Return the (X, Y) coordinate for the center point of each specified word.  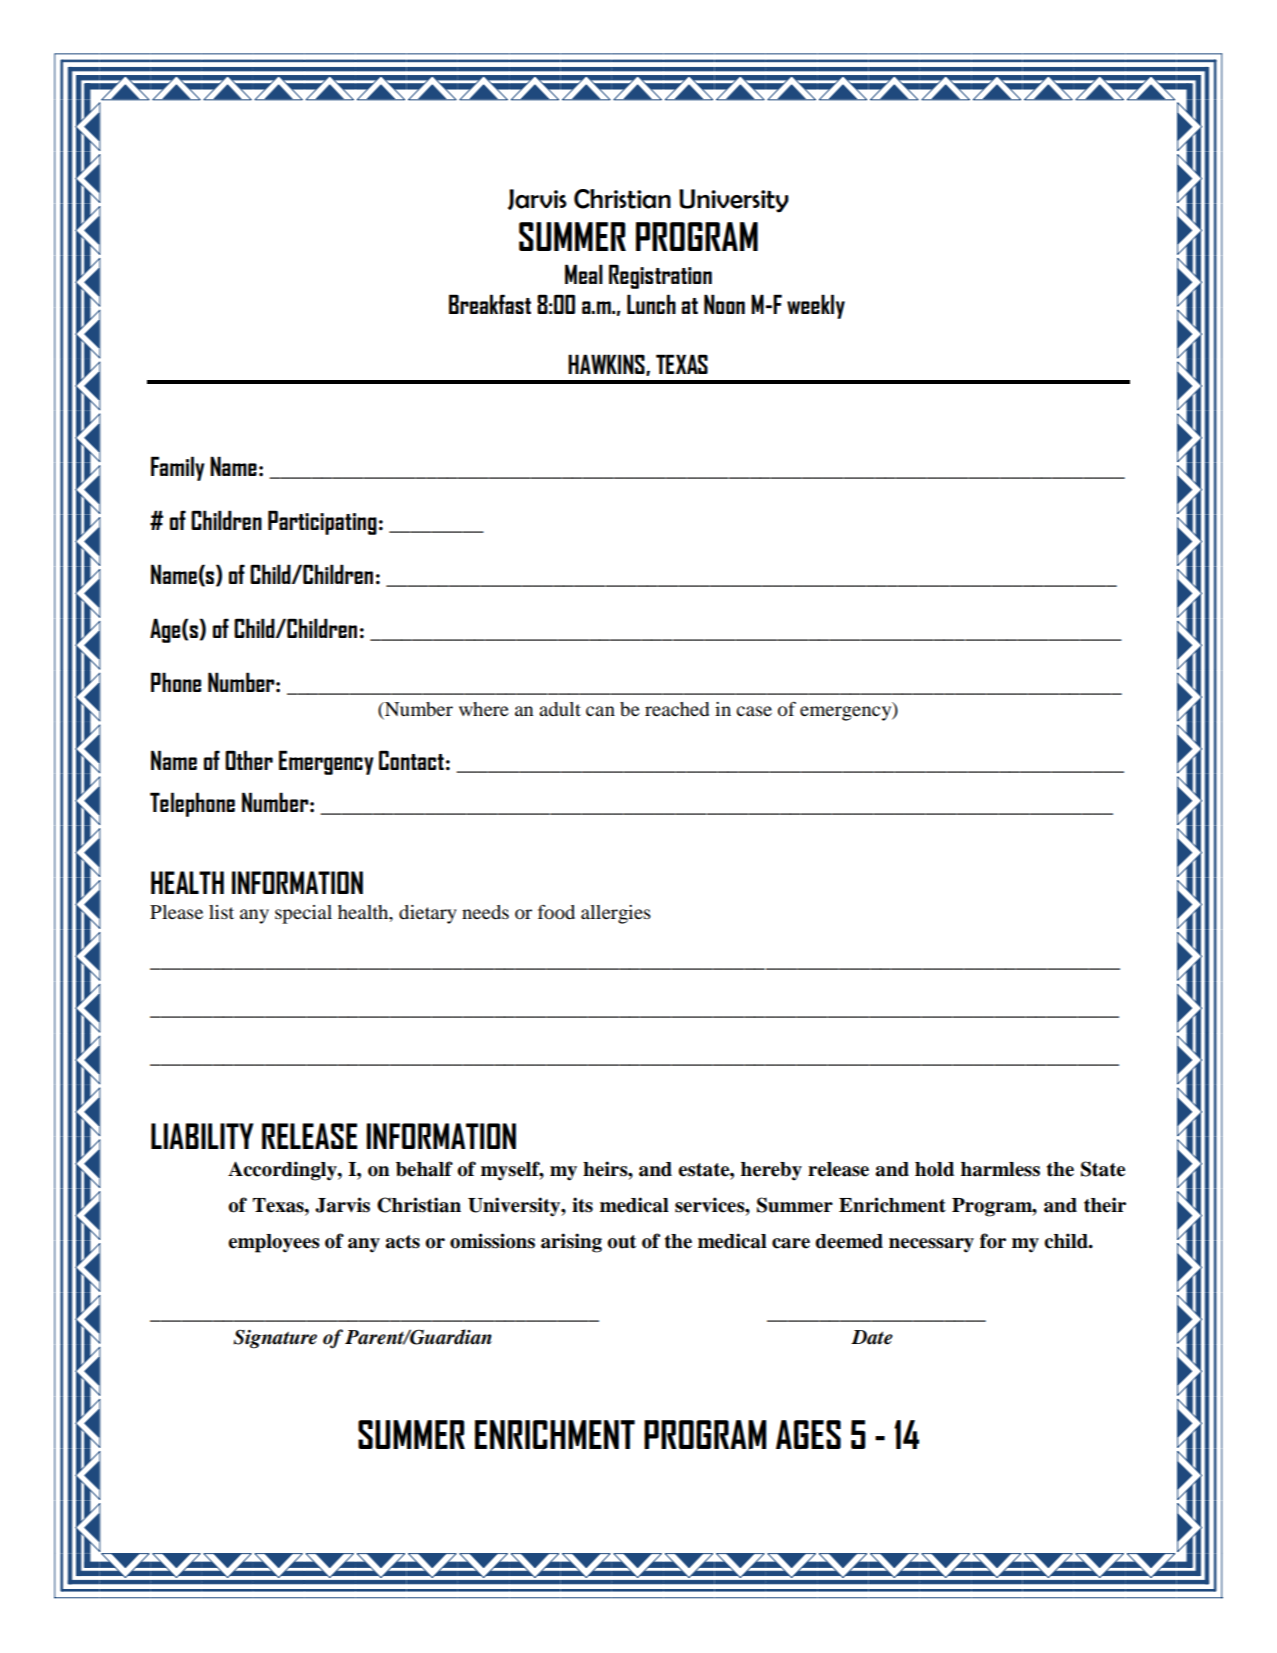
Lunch (651, 304)
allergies (616, 914)
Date (872, 1337)
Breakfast (490, 304)
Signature (275, 1339)
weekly (816, 306)
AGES (808, 1434)
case (754, 711)
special (303, 914)
